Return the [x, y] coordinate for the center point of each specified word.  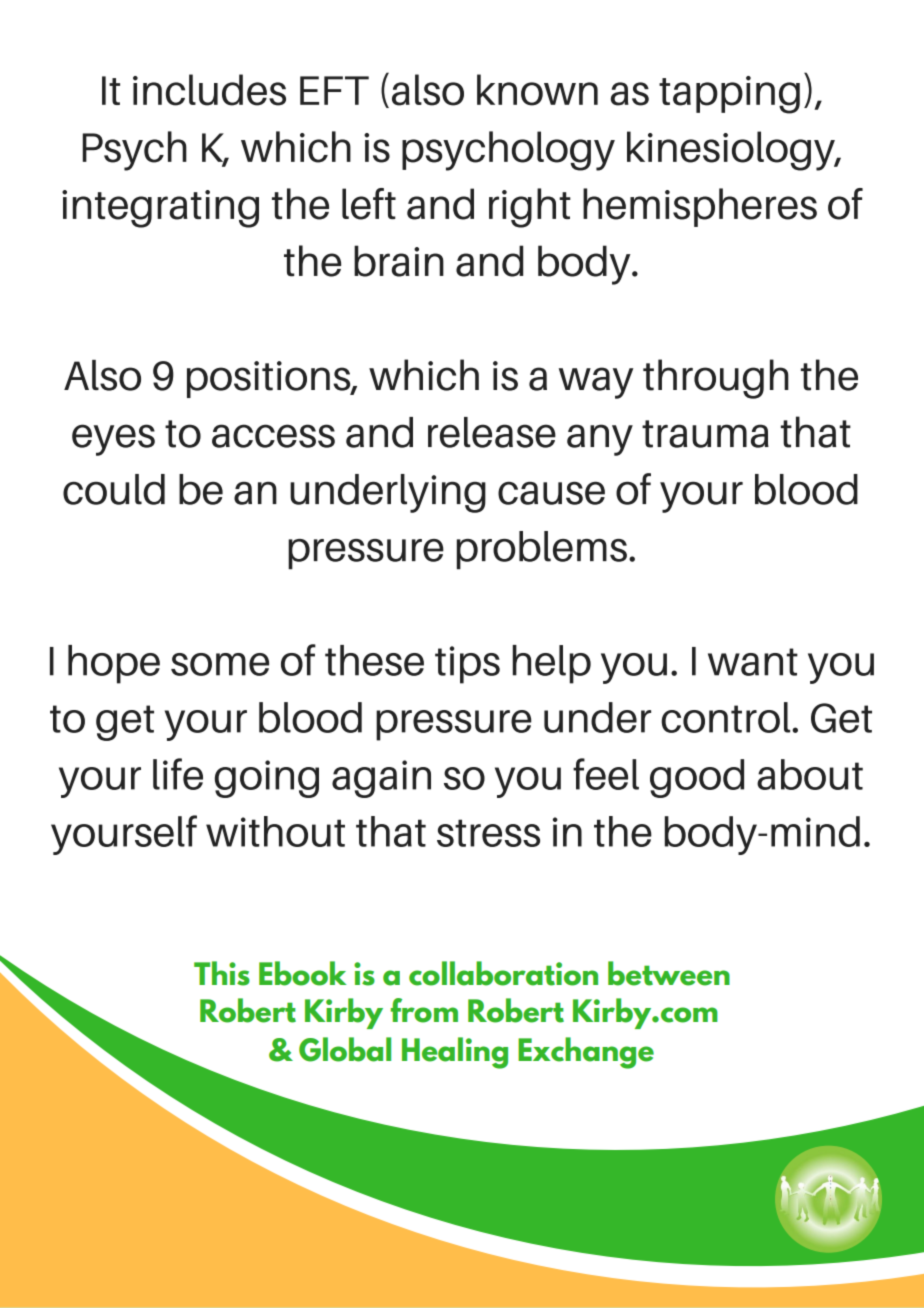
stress [488, 833]
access [273, 436]
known [537, 90]
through [716, 379]
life [178, 774]
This [222, 973]
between [669, 973]
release [492, 432]
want [753, 662]
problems [542, 550]
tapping [729, 95]
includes [209, 90]
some [220, 664]
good [697, 778]
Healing [455, 1053]
